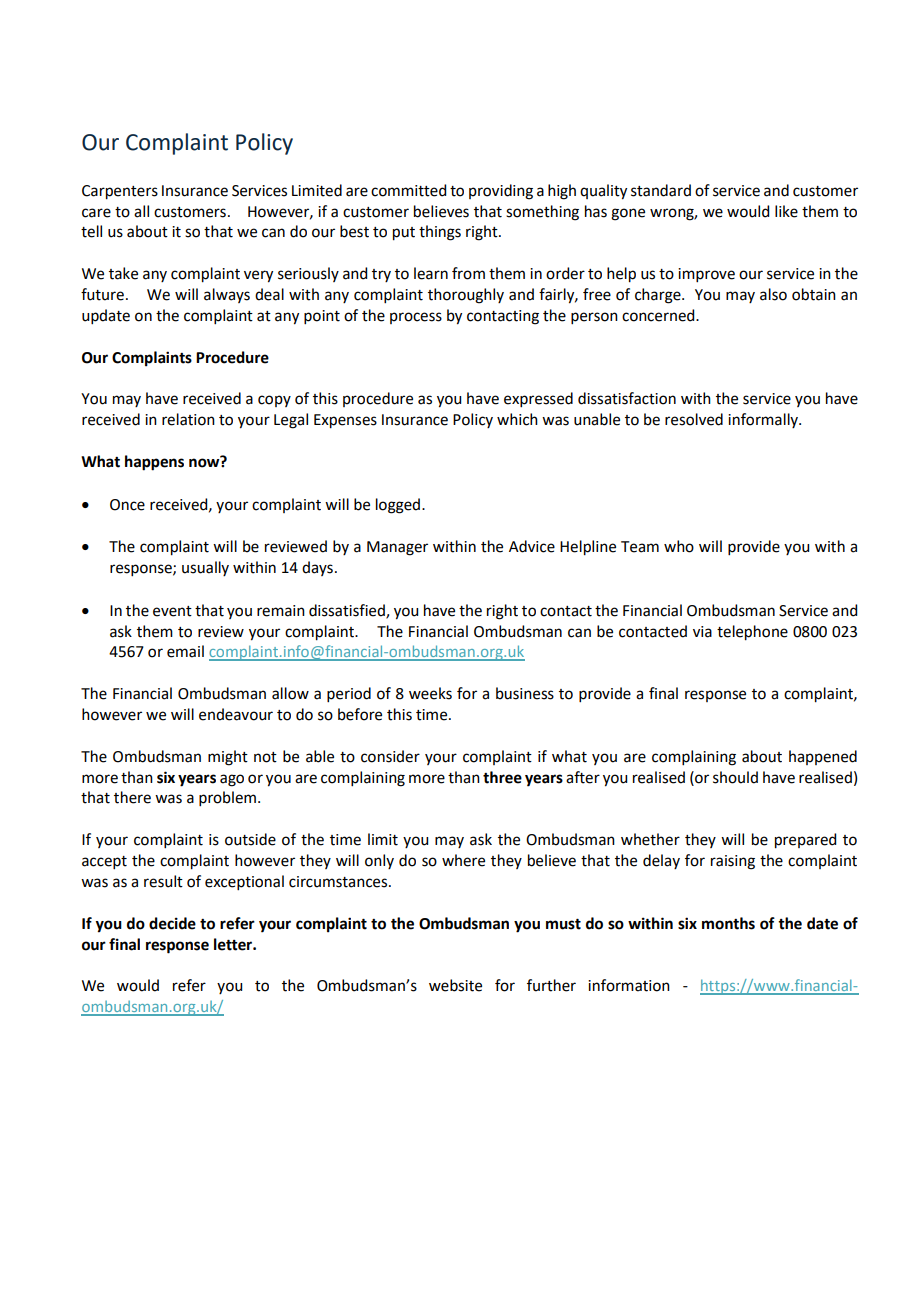 This screenshot has width=924, height=1308. Describe the element at coordinates (398, 506) in the screenshot. I see `logged` at that location.
